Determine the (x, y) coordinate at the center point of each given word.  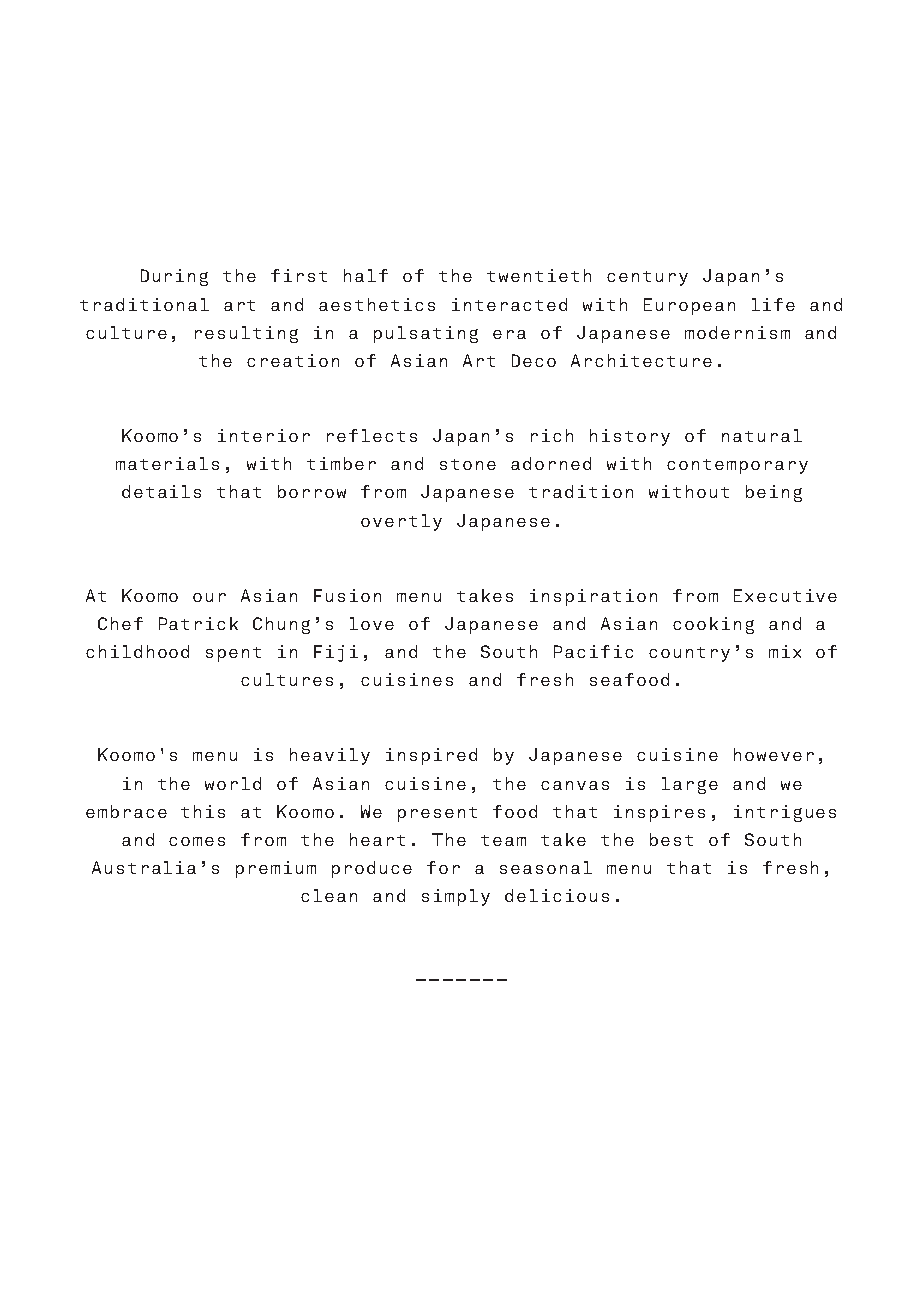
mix (785, 651)
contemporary (737, 466)
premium (276, 869)
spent (233, 654)
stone (468, 464)
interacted (509, 304)
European (689, 306)
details (161, 491)
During (174, 277)
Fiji (336, 653)
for (443, 867)
